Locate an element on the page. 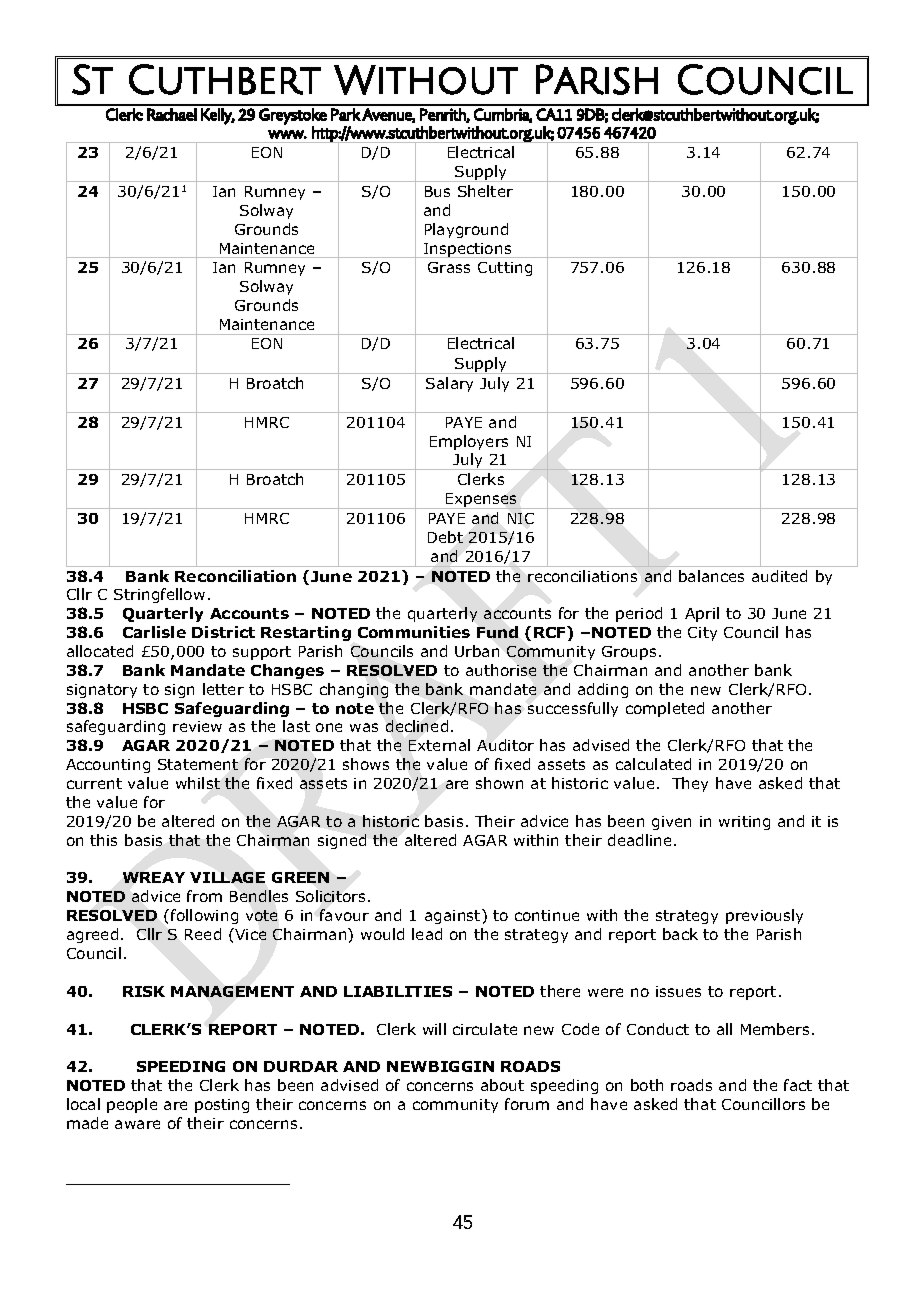  NIC is located at coordinates (521, 518).
